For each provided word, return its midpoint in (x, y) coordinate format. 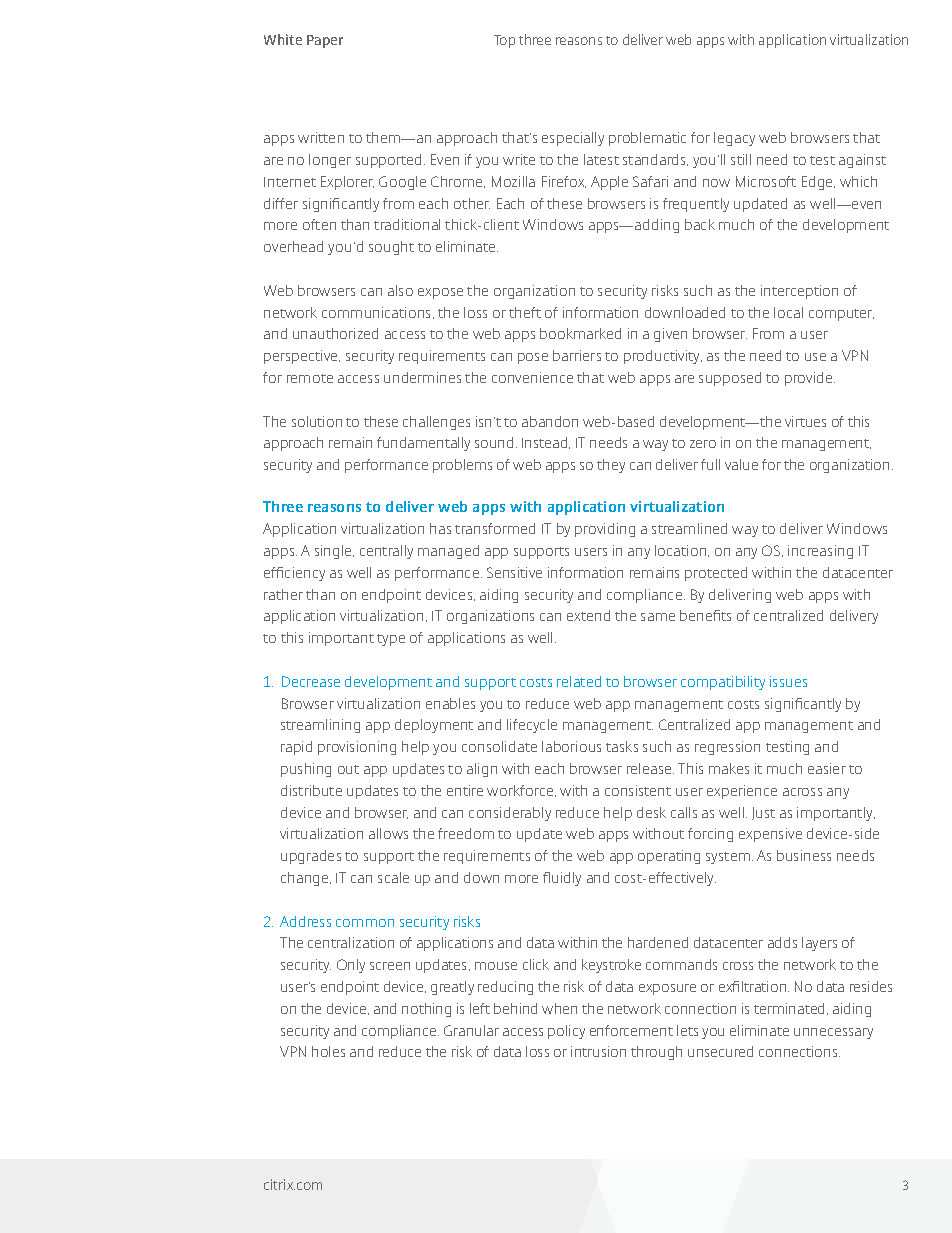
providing (605, 530)
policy (566, 1032)
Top (504, 41)
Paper (325, 41)
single (334, 552)
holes (328, 1051)
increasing (820, 552)
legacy (734, 139)
